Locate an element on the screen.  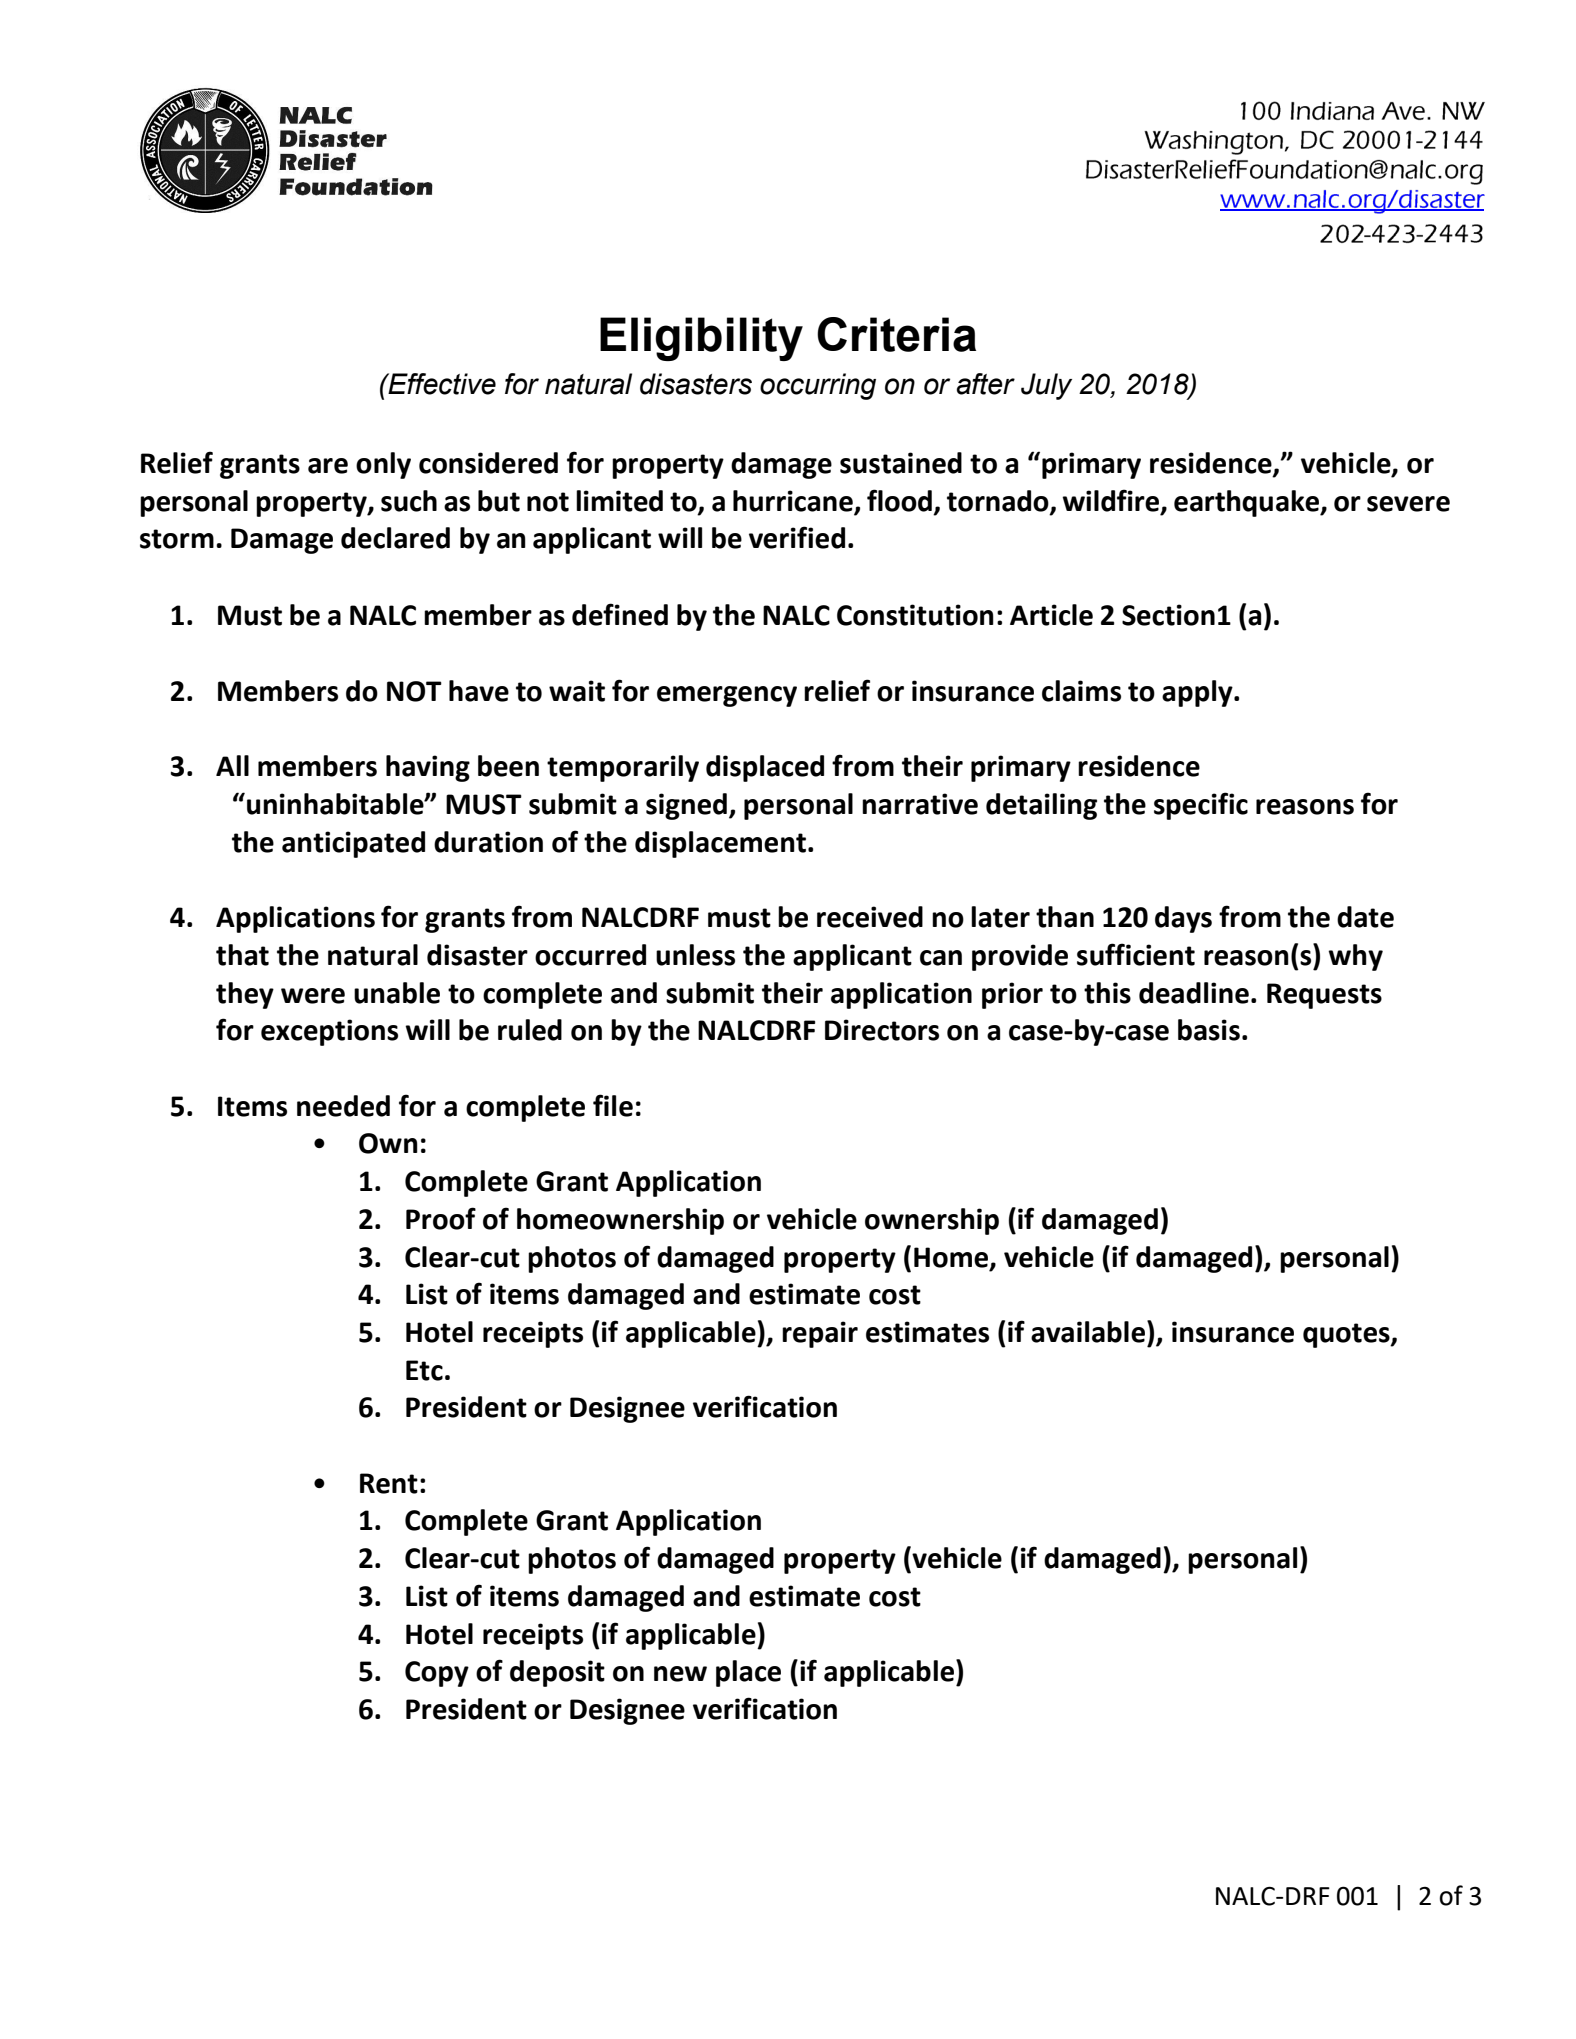
Proof is located at coordinates (441, 1218).
